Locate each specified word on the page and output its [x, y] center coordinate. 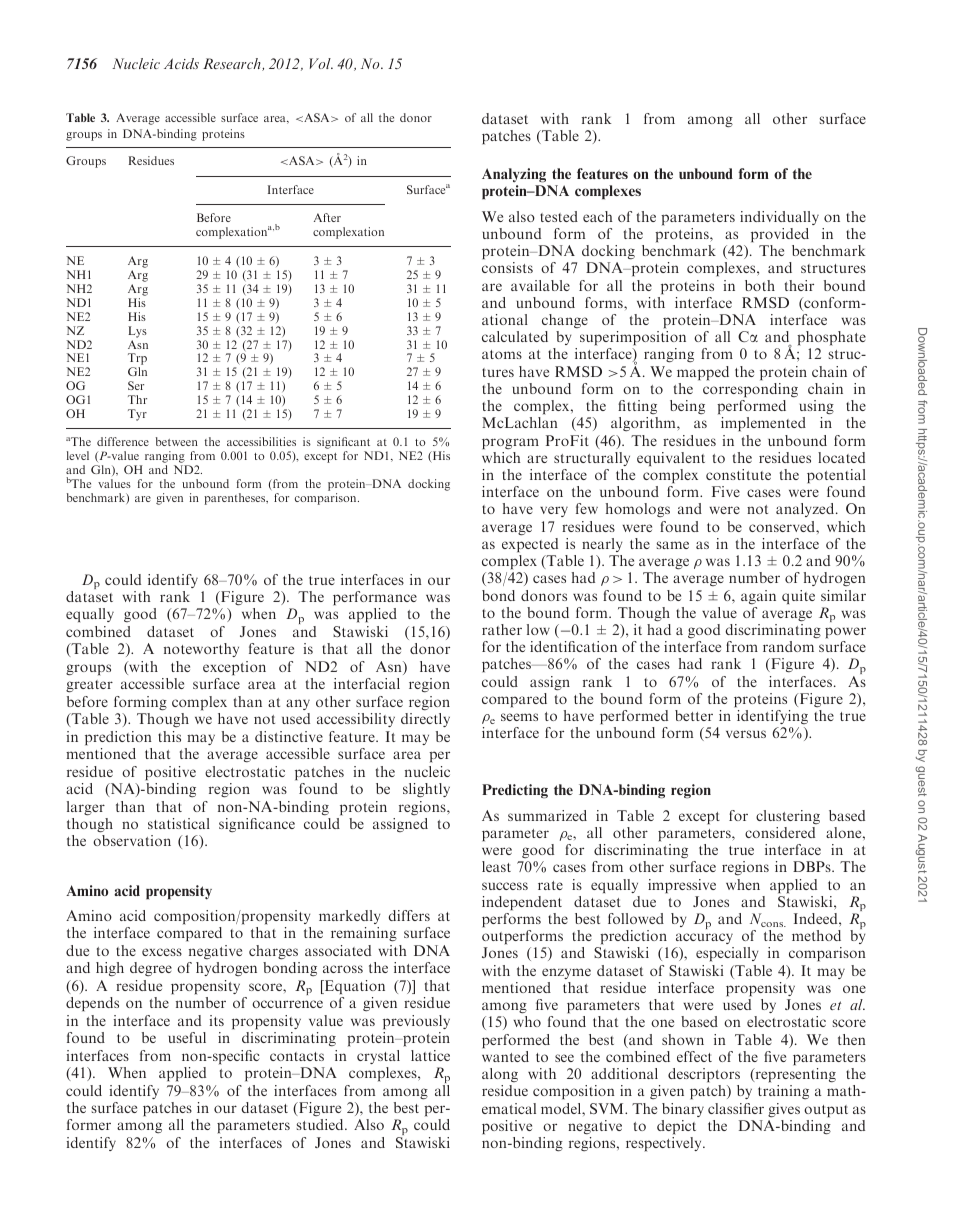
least [496, 866]
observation [132, 840]
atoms [502, 354]
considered [780, 832]
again [758, 597]
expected [530, 545]
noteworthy [201, 650]
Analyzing [515, 177]
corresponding [750, 390]
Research [233, 64]
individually [779, 218]
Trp [137, 360]
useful [187, 1037]
